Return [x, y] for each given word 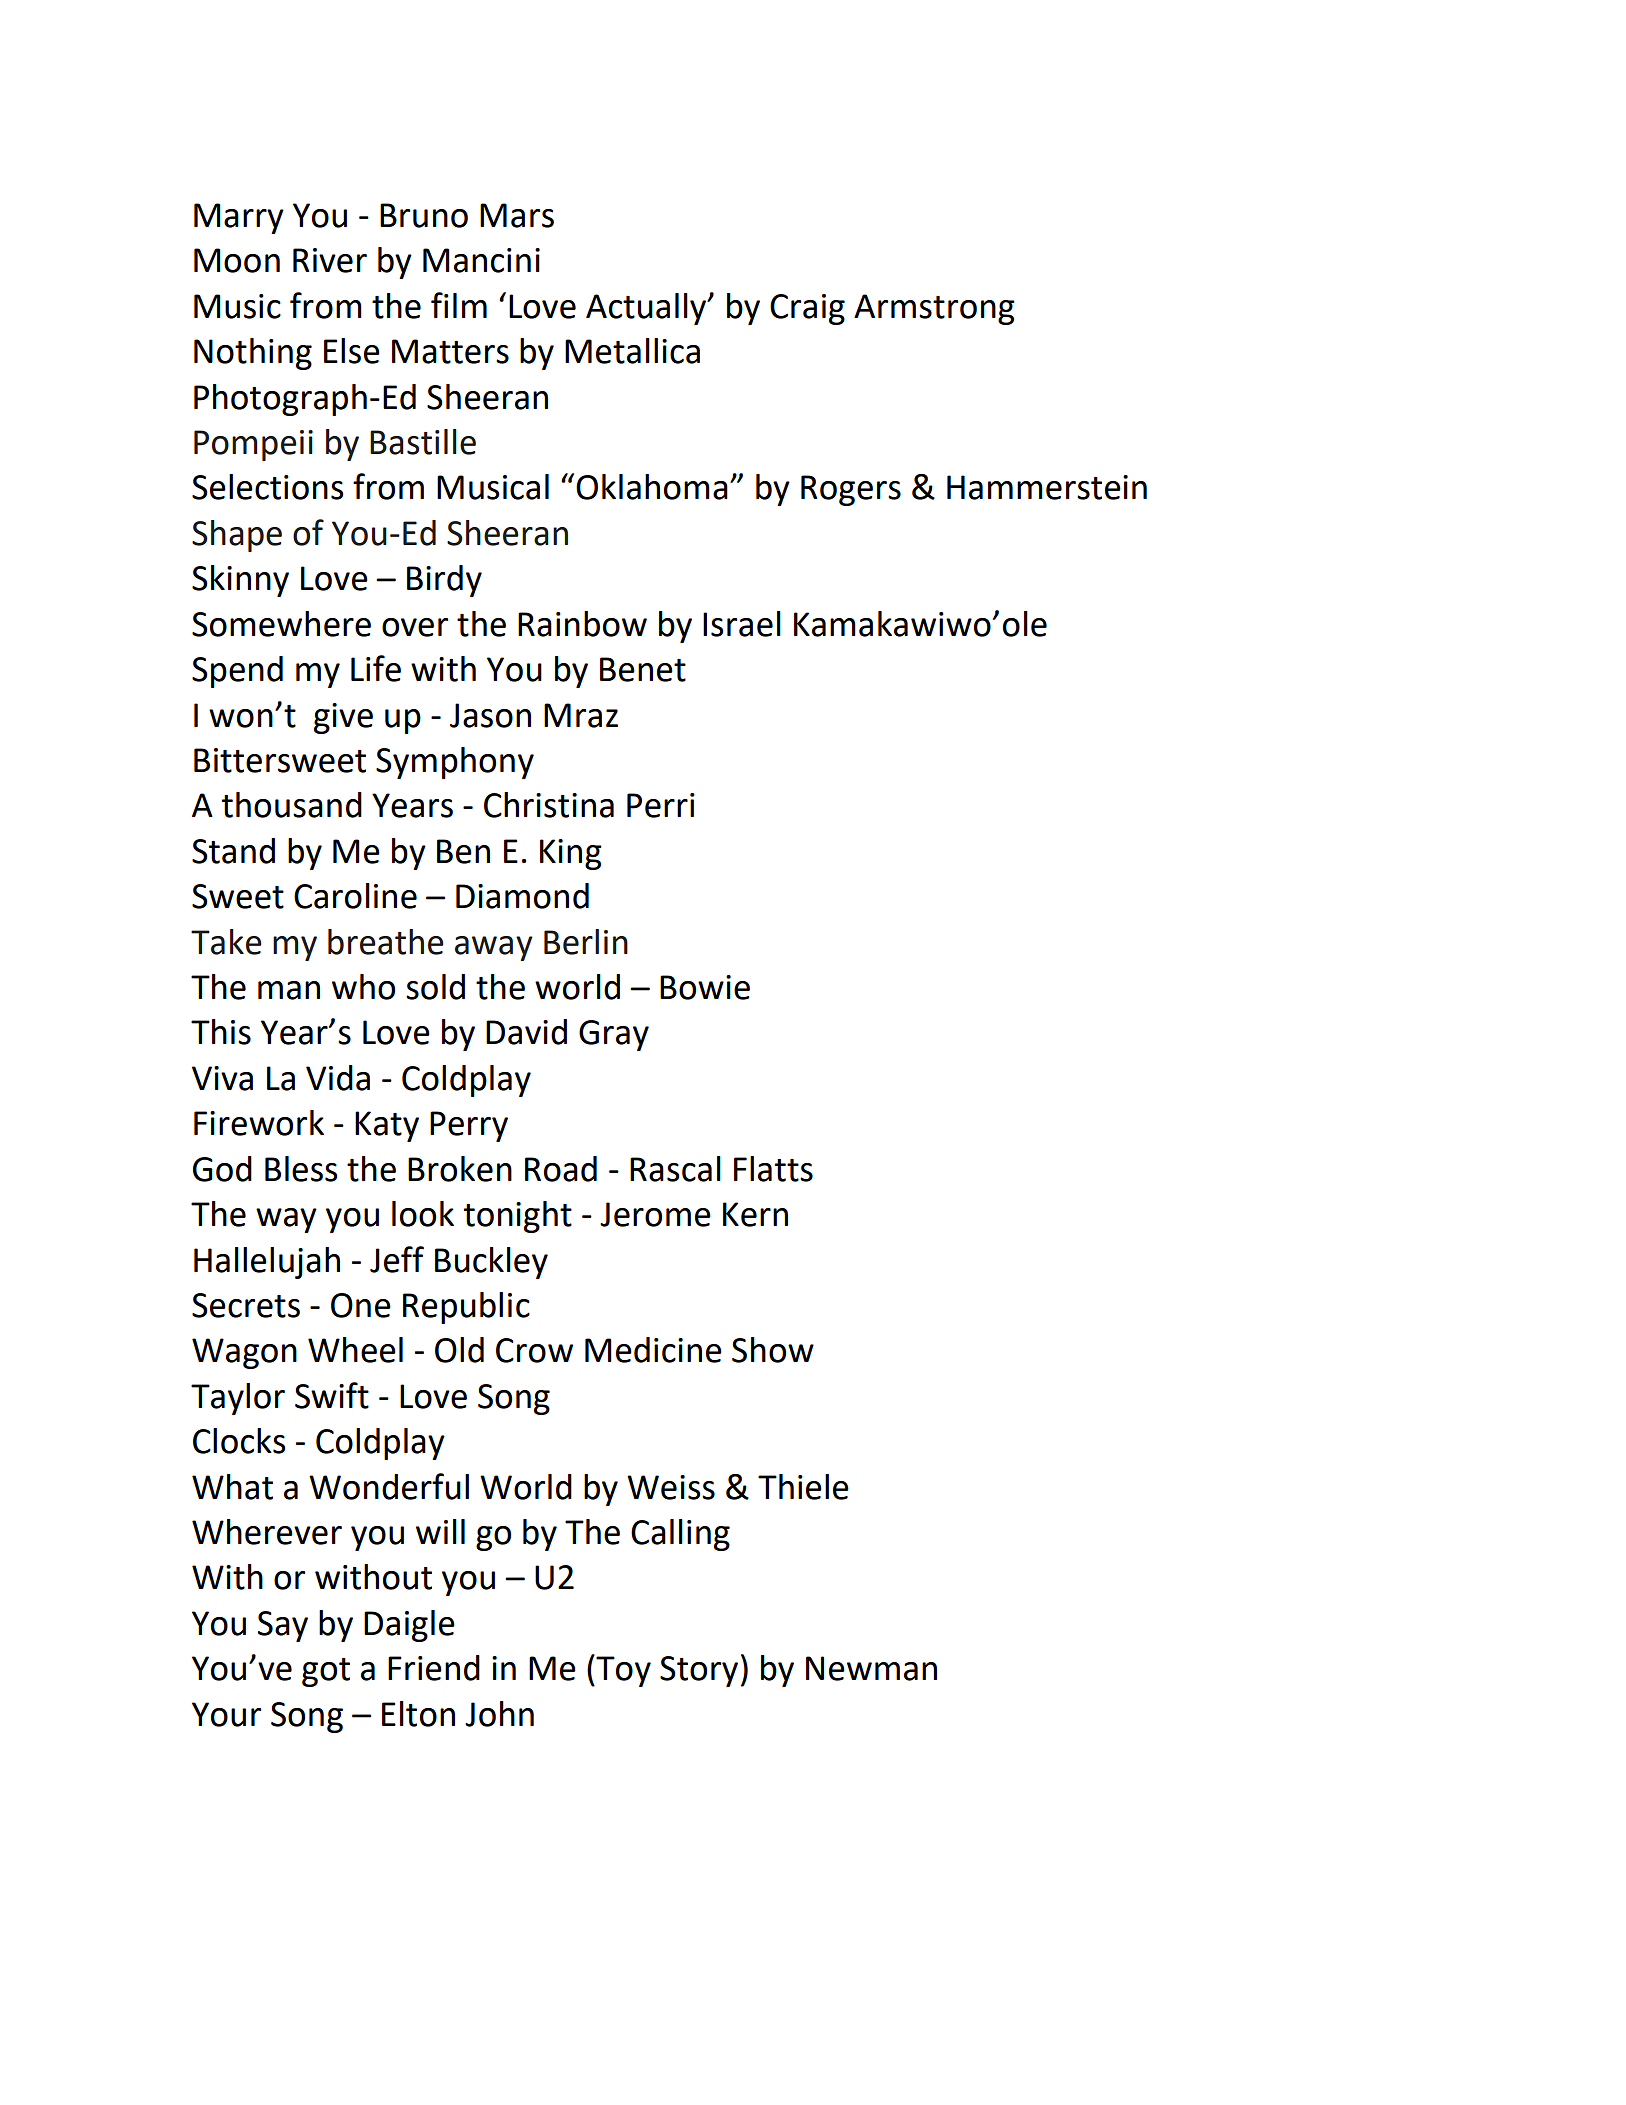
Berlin [586, 942]
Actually [647, 309]
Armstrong [934, 309]
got [326, 1672]
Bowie [705, 987]
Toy [622, 1670]
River [330, 260]
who [363, 987]
